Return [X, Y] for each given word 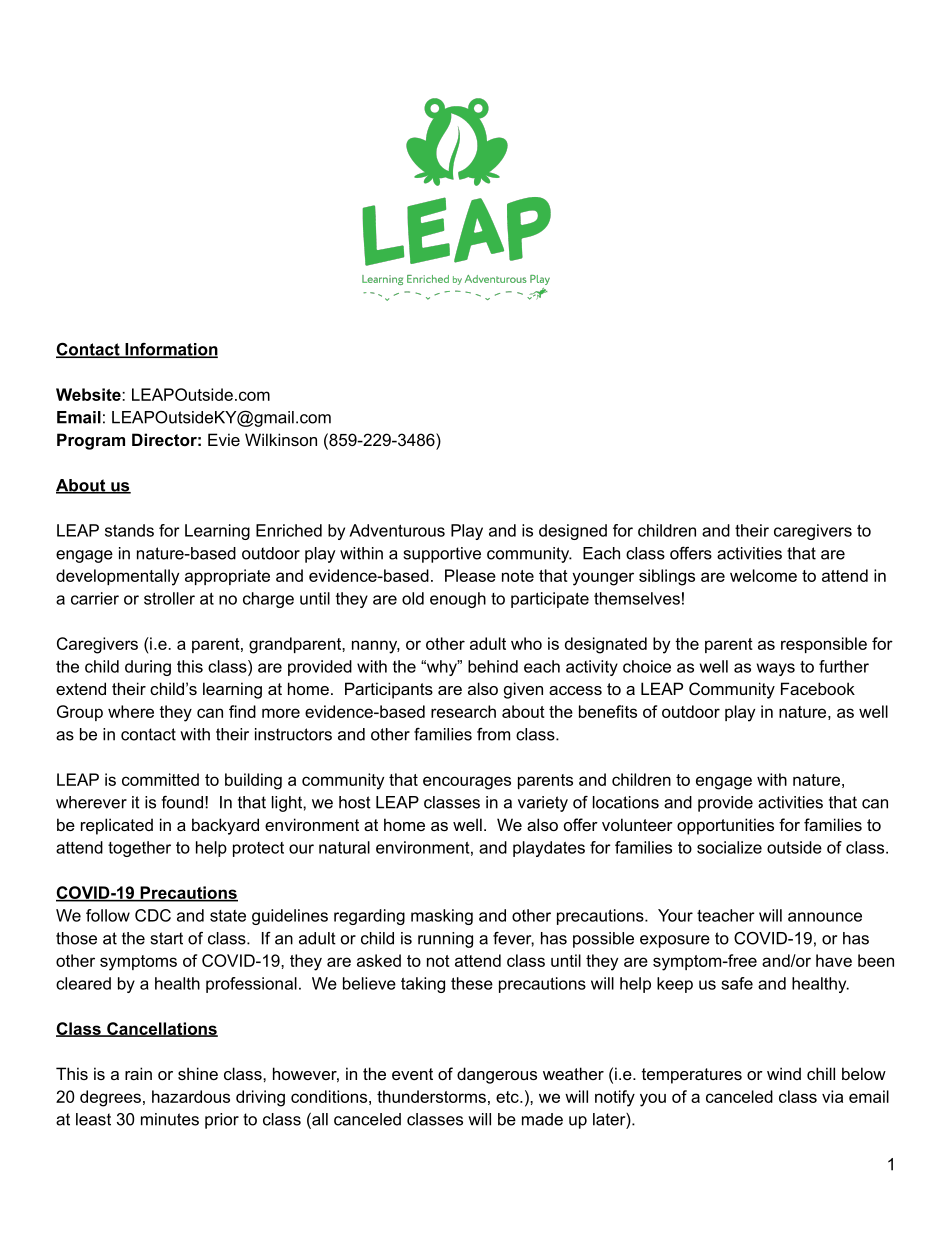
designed [573, 532]
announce [825, 917]
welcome [763, 575]
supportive [442, 555]
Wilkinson [281, 439]
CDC [153, 915]
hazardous [191, 1096]
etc [508, 1097]
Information [170, 350]
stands [129, 530]
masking [442, 917]
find [242, 711]
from [493, 734]
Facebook [818, 688]
